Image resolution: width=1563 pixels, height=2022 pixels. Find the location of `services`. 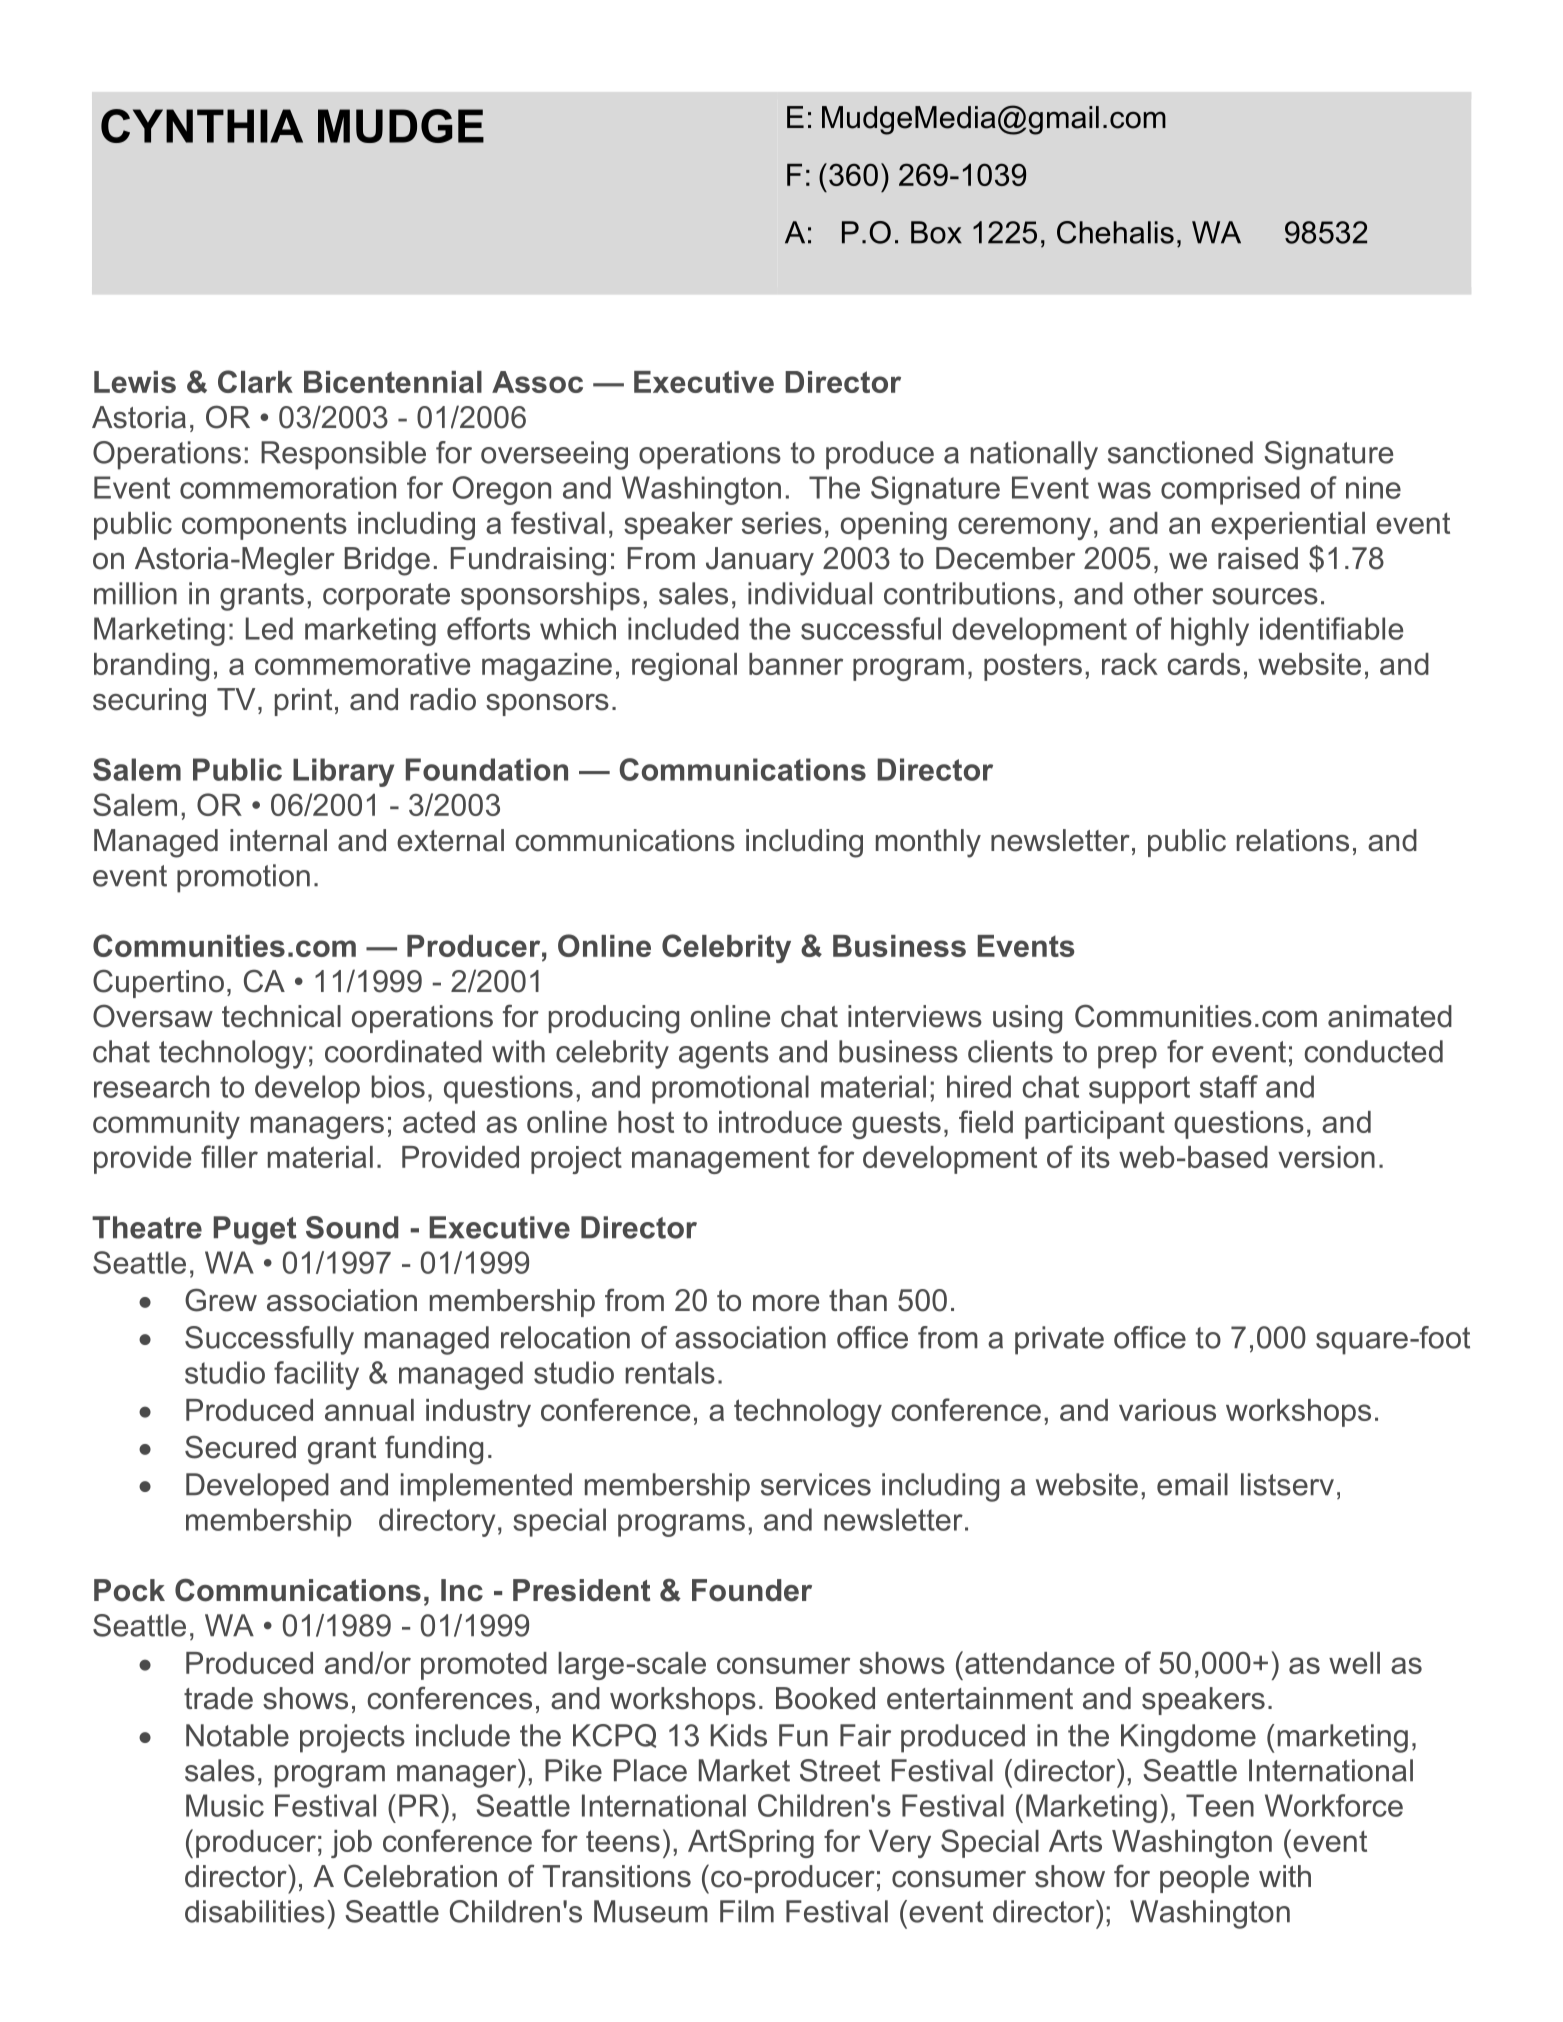

services is located at coordinates (816, 1484).
